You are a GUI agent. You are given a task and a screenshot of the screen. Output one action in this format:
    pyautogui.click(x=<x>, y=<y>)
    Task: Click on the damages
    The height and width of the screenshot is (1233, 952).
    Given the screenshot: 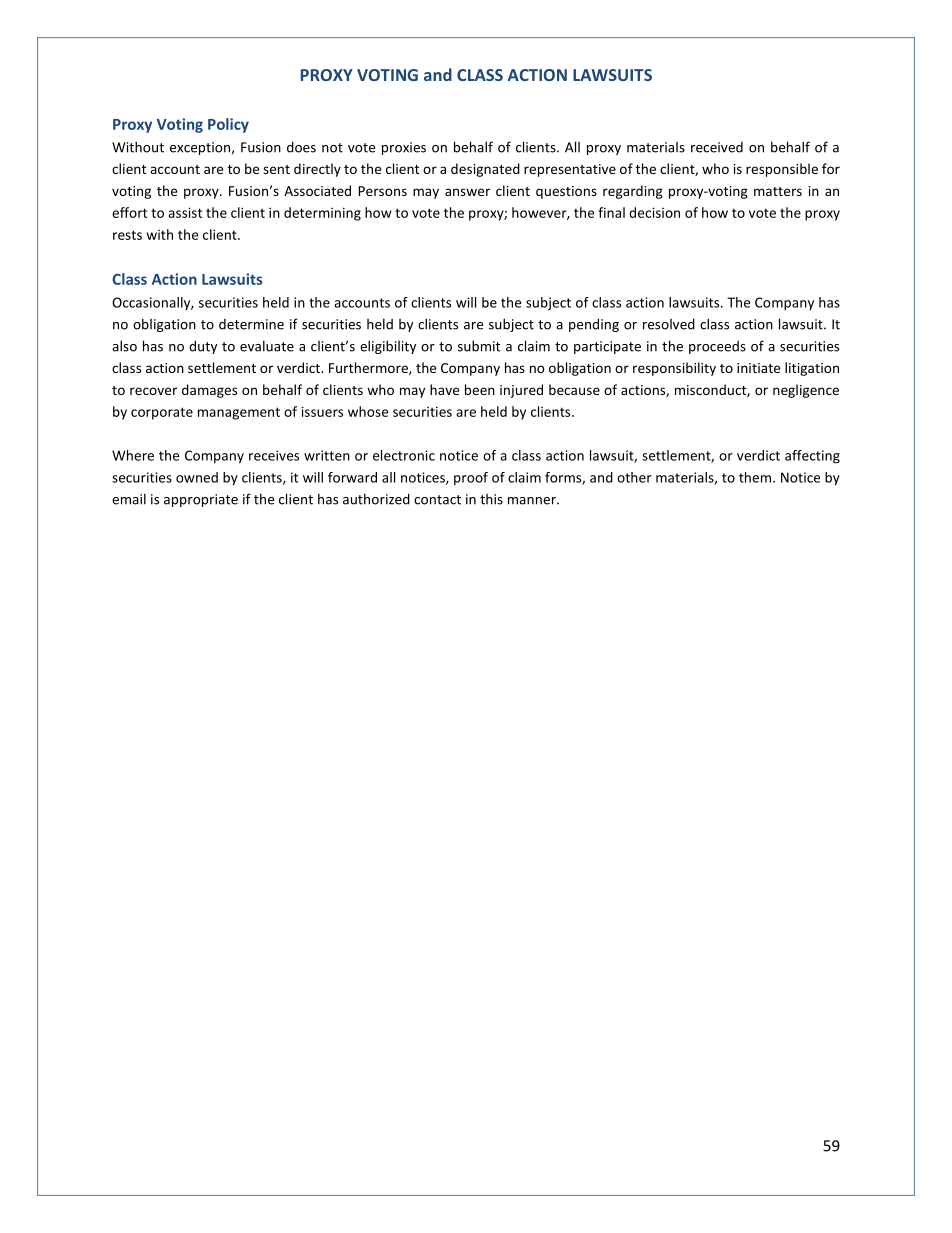 What is the action you would take?
    pyautogui.click(x=209, y=391)
